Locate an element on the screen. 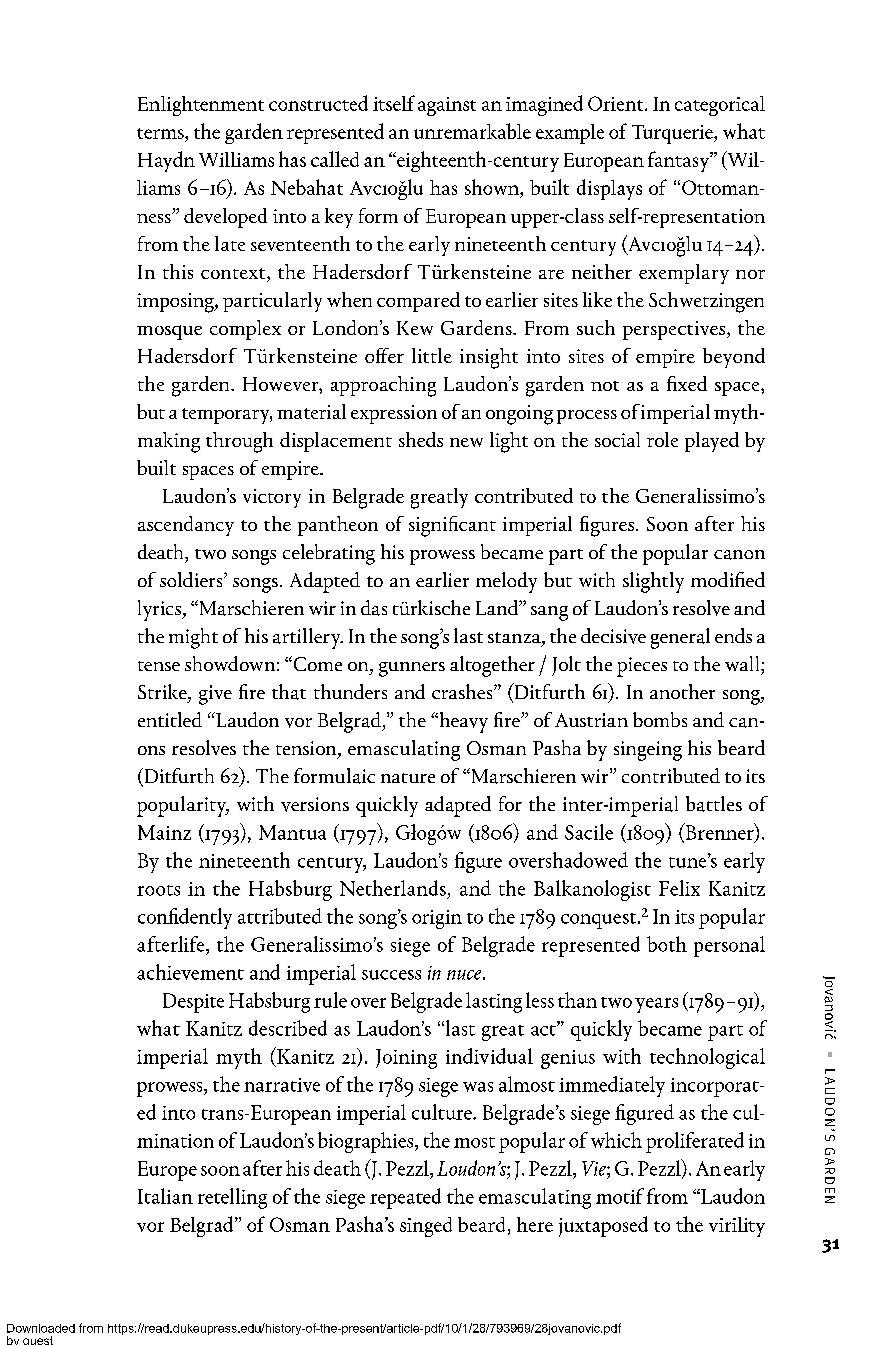  Despite is located at coordinates (193, 1003).
